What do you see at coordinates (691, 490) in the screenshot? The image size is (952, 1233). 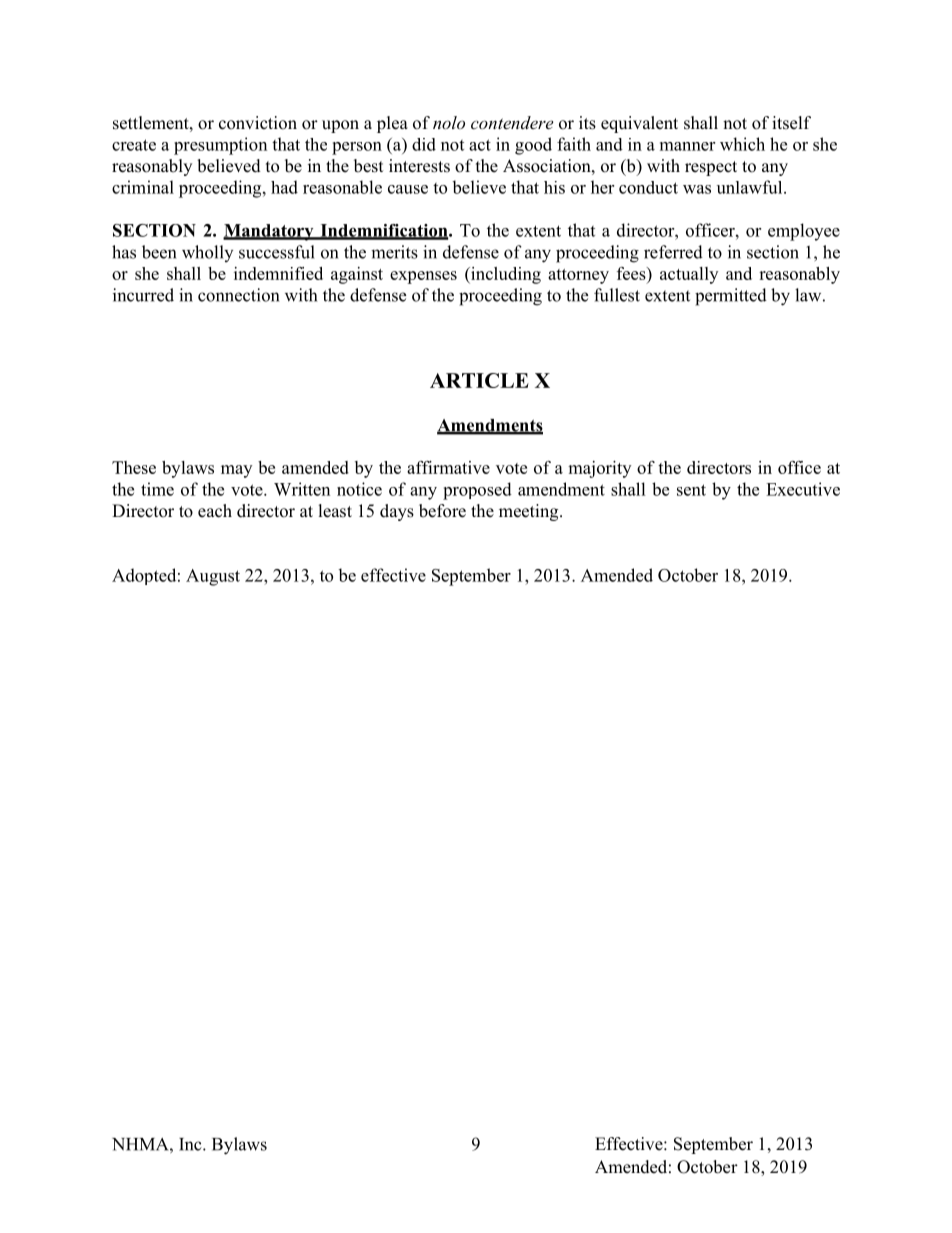 I see `sent` at bounding box center [691, 490].
